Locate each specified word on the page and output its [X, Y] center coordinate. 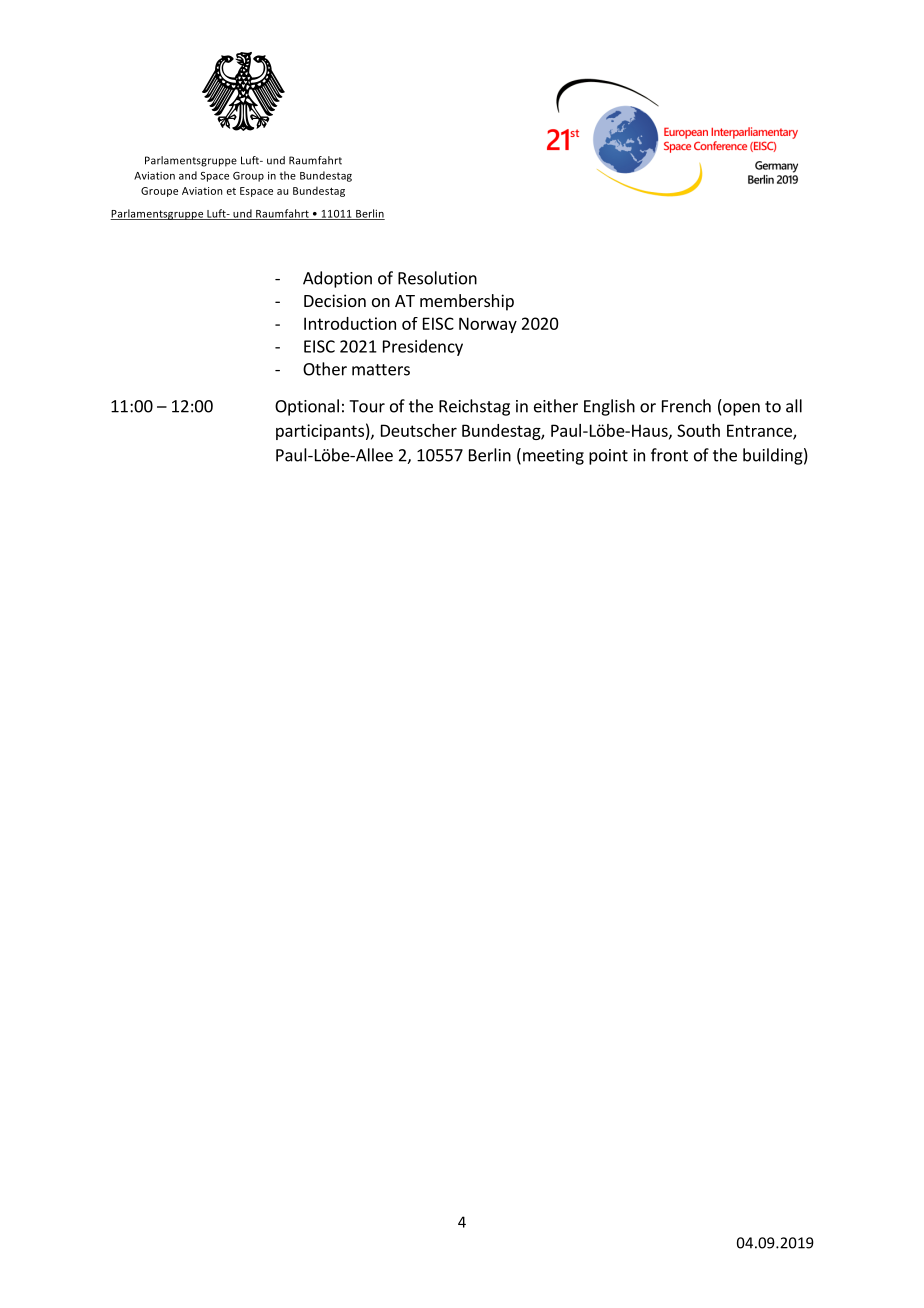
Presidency [423, 347]
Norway [488, 325]
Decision [335, 300]
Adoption [337, 279]
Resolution [437, 278]
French [686, 406]
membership [467, 302]
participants [320, 432]
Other [325, 369]
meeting [553, 457]
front [669, 455]
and [188, 175]
